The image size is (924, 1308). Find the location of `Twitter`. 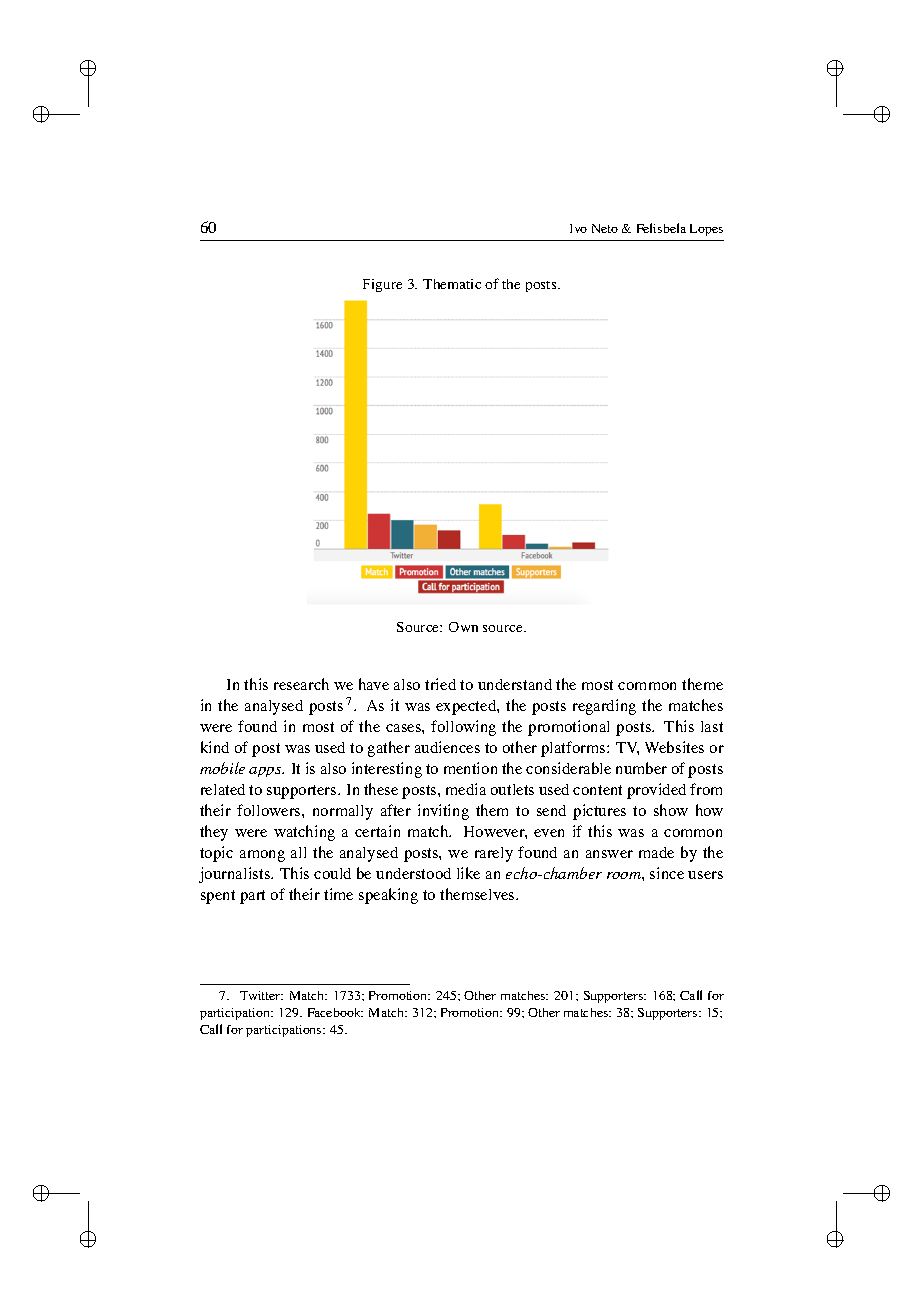

Twitter is located at coordinates (261, 995).
